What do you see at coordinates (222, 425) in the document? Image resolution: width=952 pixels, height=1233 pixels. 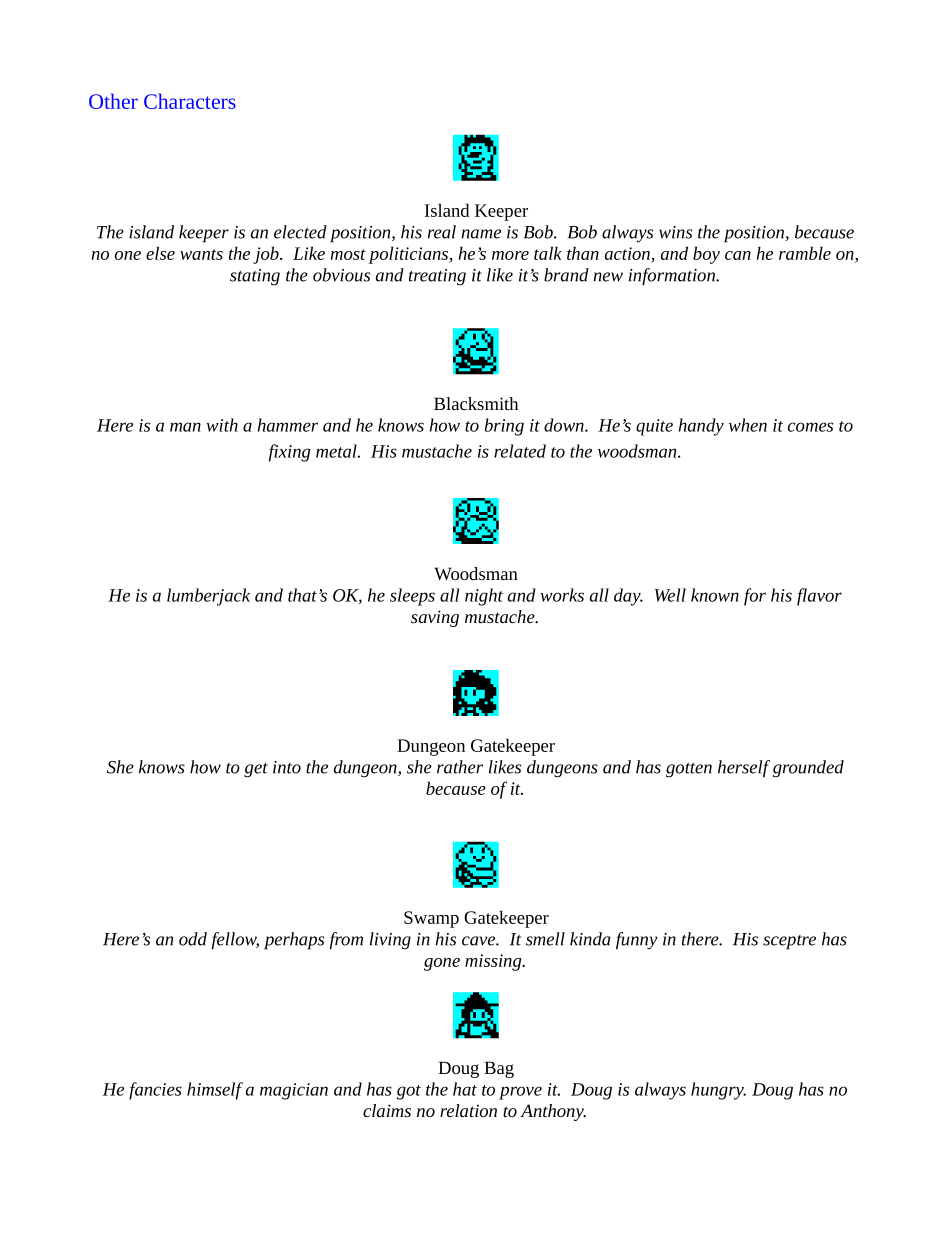 I see `with` at bounding box center [222, 425].
